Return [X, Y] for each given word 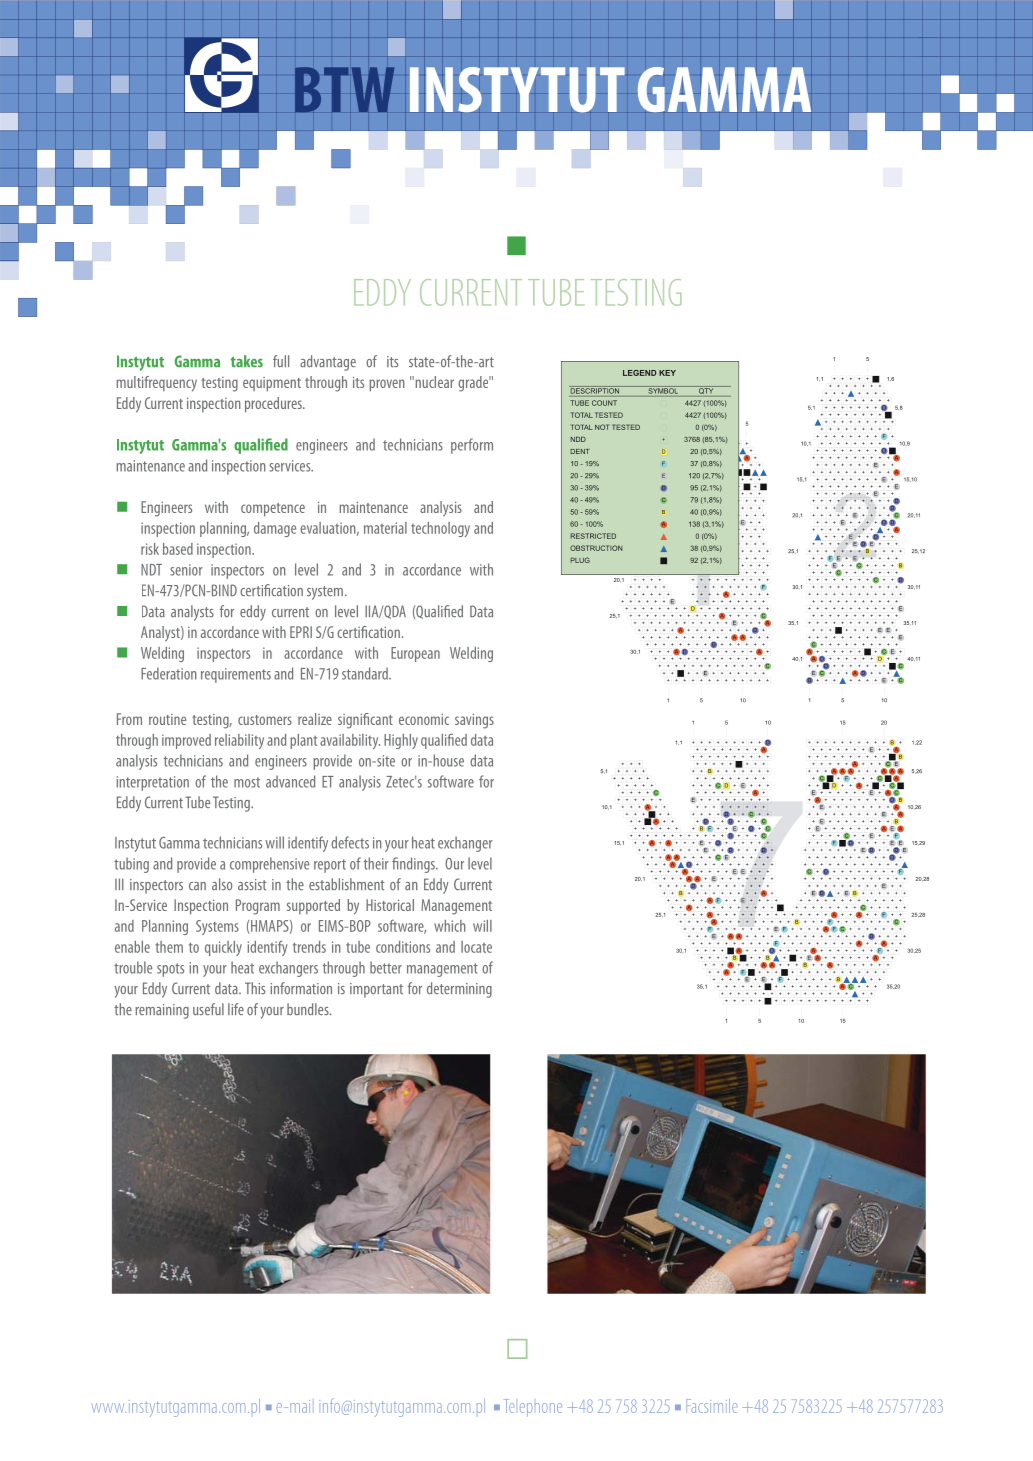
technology [440, 529]
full [281, 361]
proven [387, 385]
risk [150, 549]
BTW [344, 90]
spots [170, 970]
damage [275, 529]
